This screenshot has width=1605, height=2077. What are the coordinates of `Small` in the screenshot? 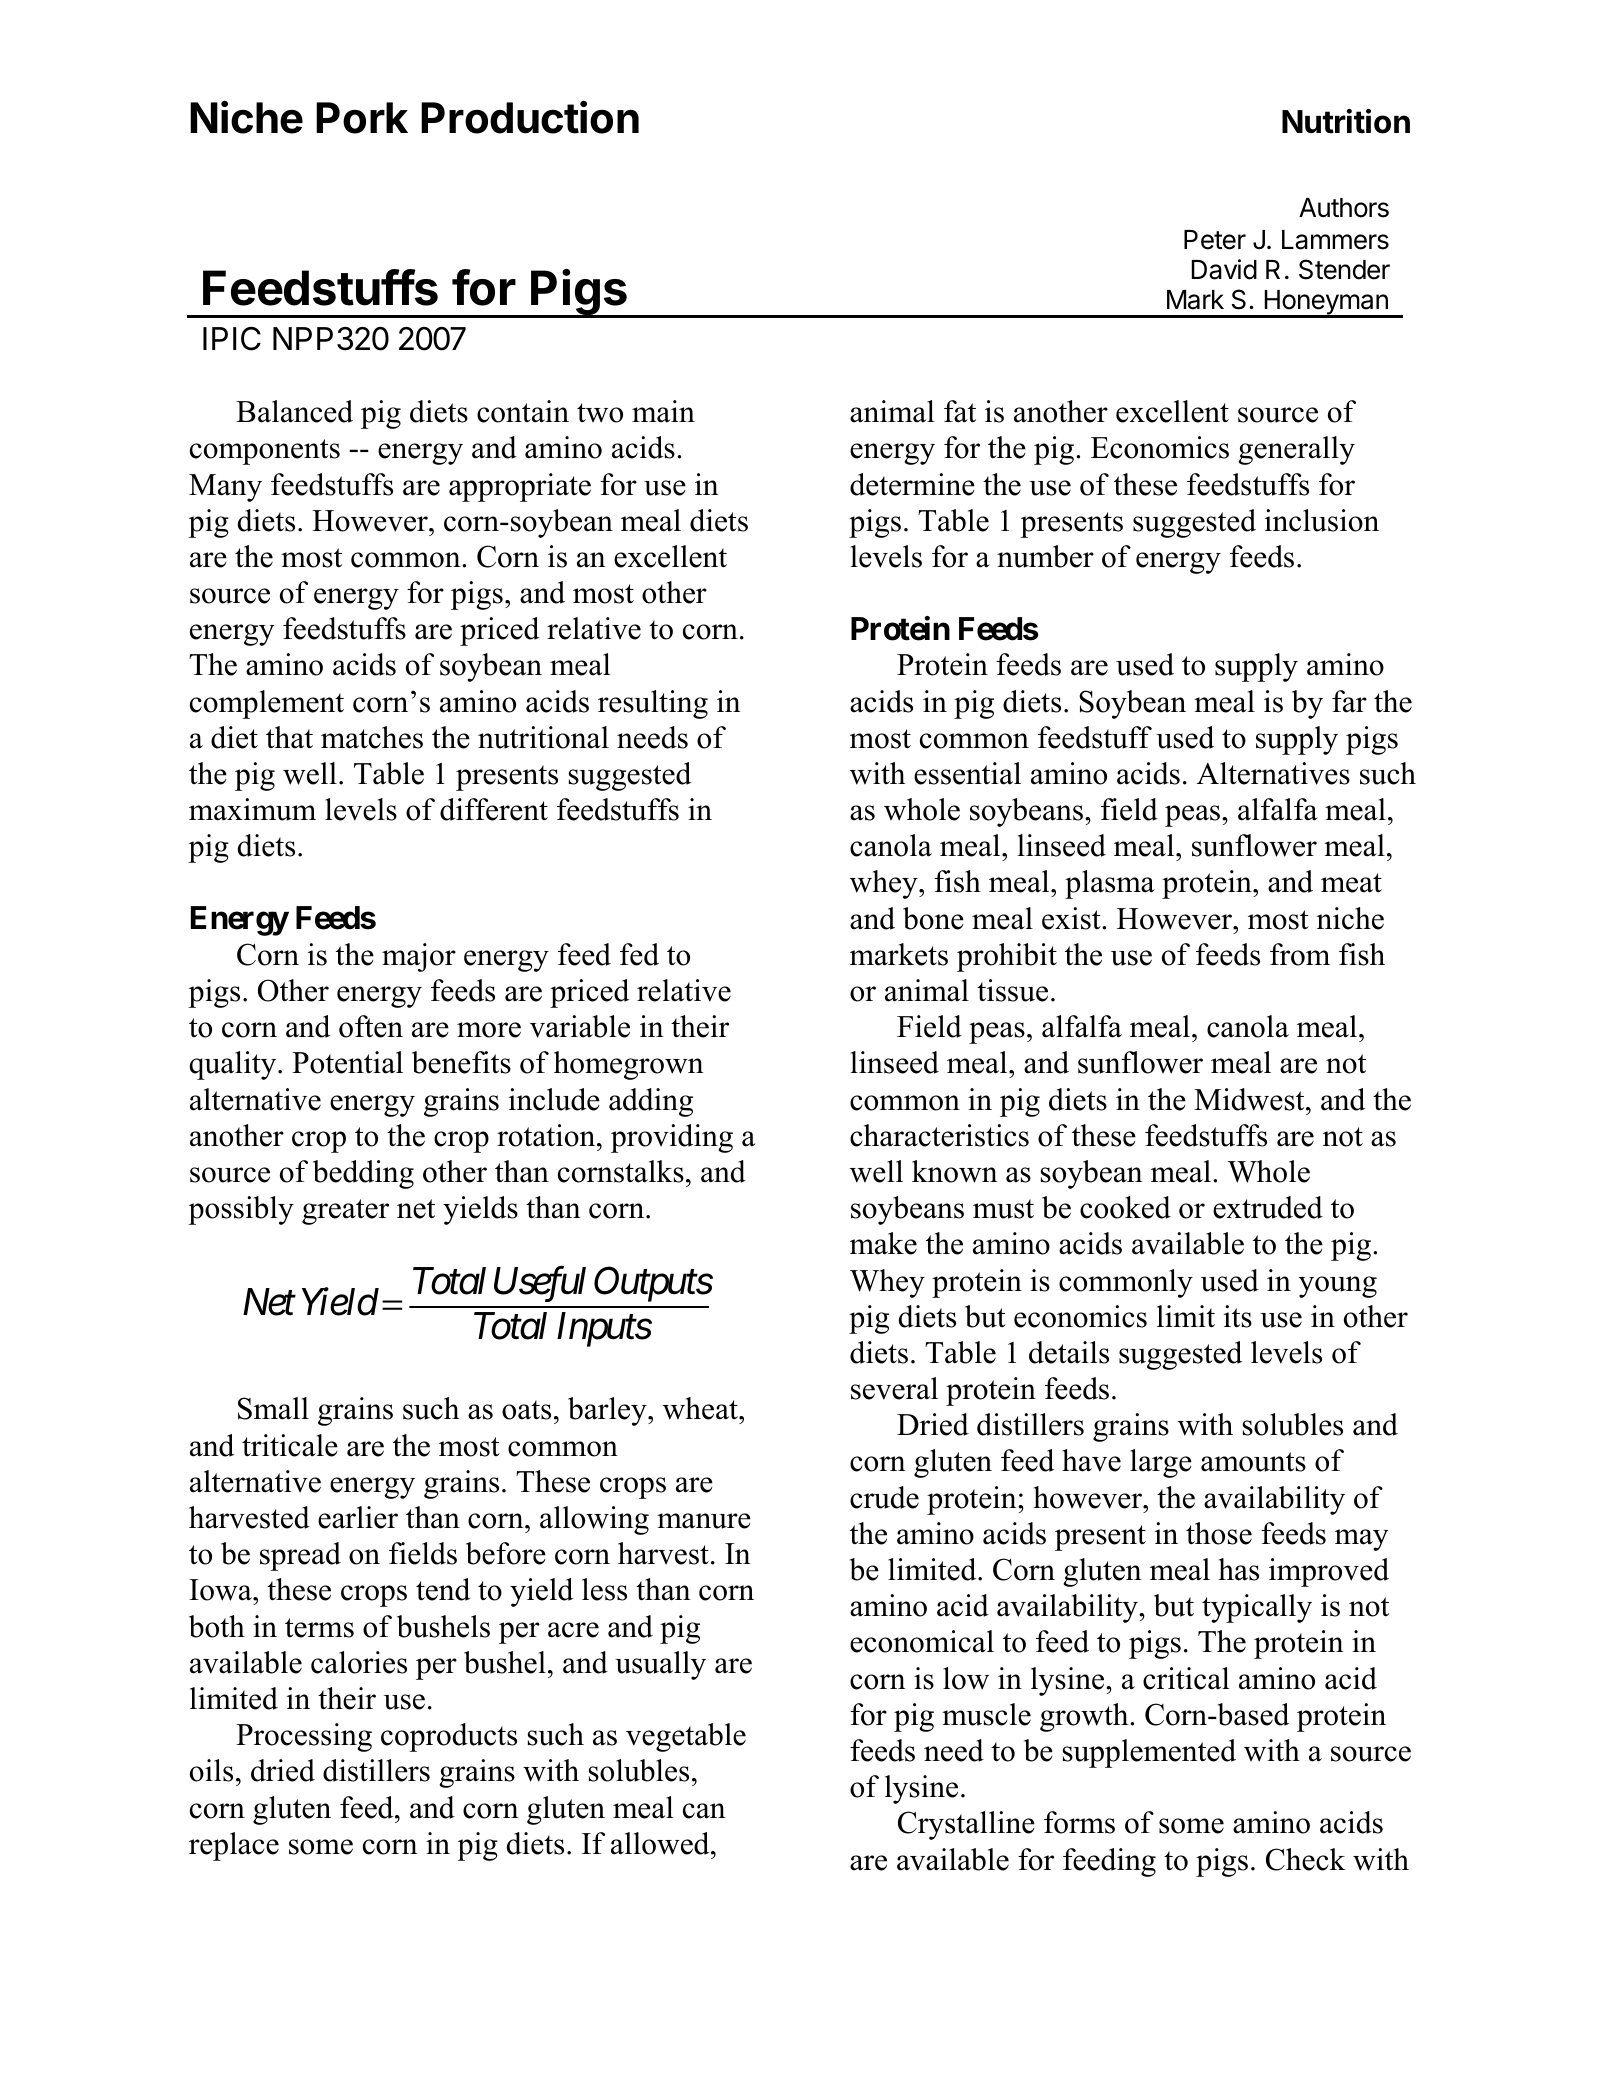 It's located at (273, 1408).
